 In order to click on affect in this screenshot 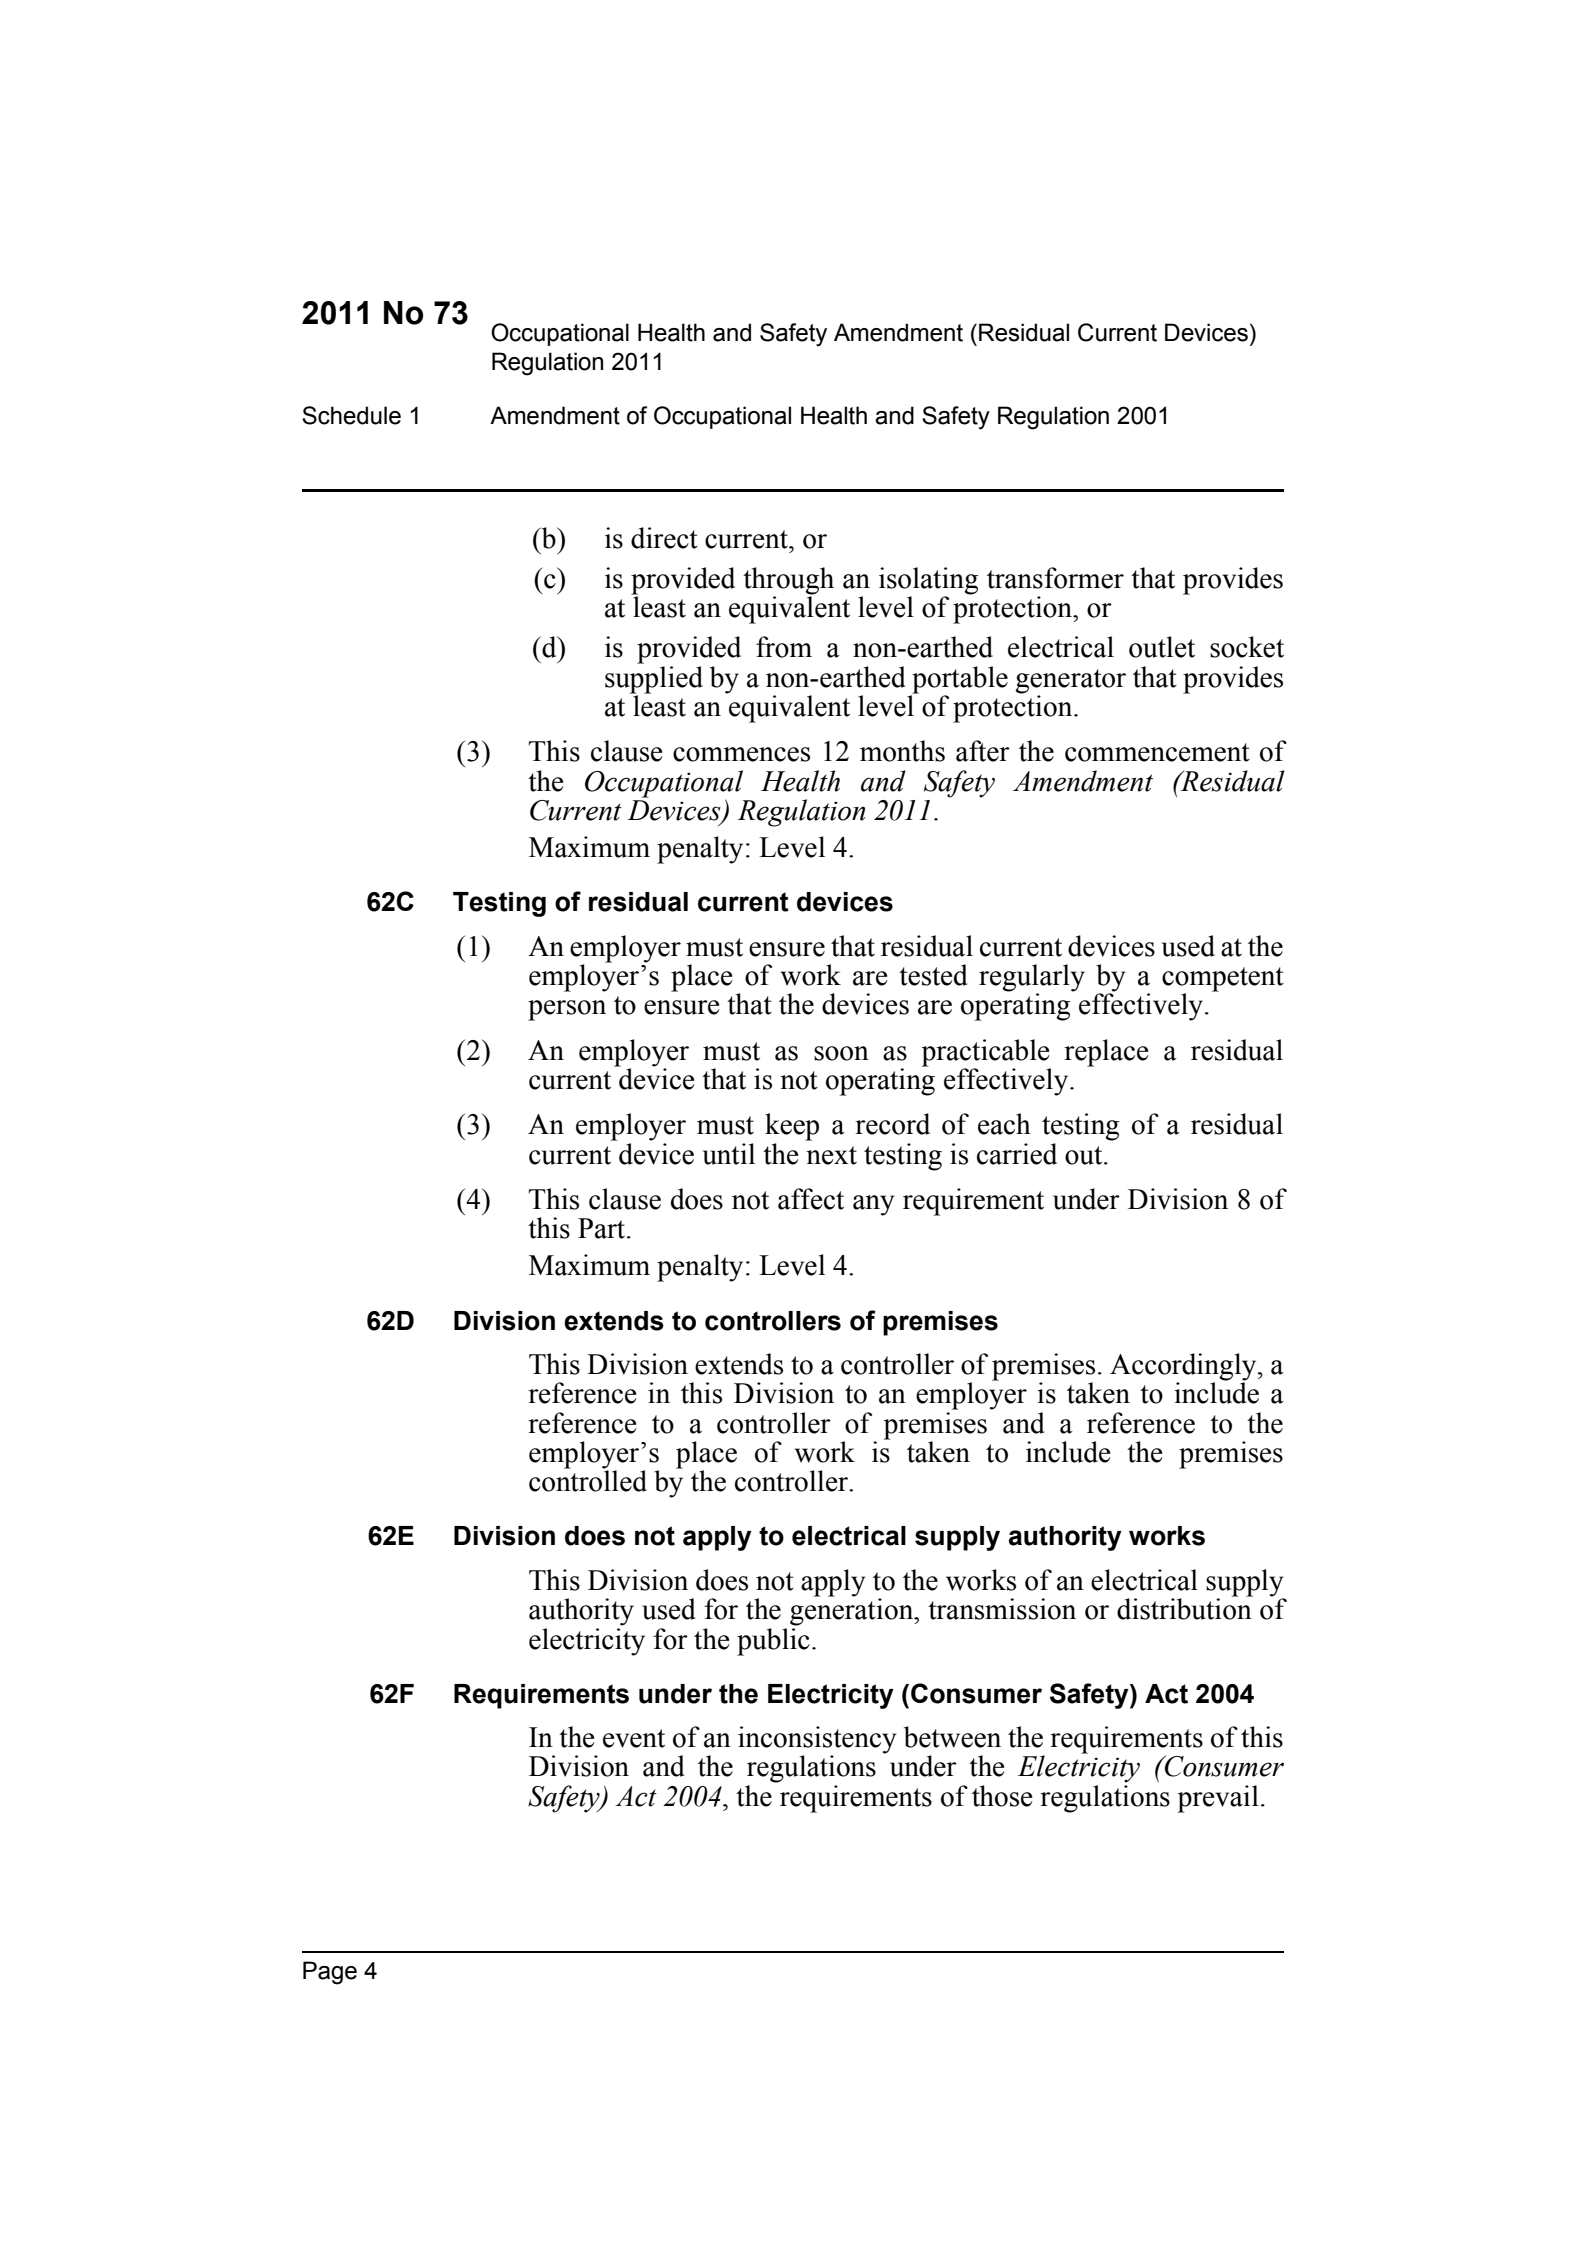, I will do `click(811, 1199)`.
